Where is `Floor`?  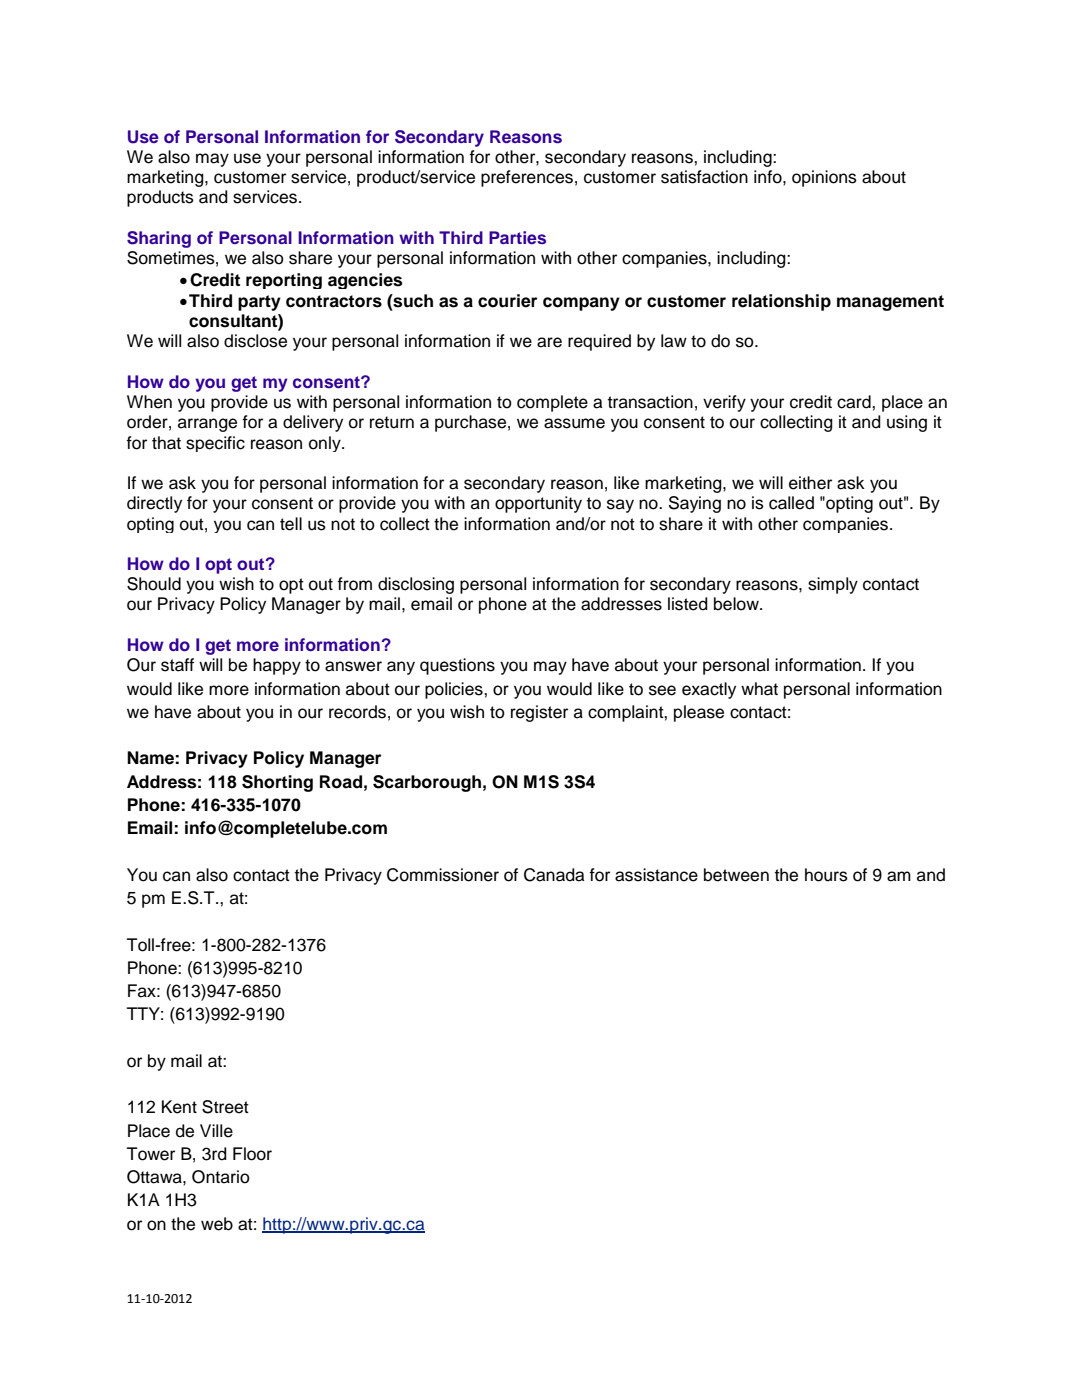
Floor is located at coordinates (252, 1154).
